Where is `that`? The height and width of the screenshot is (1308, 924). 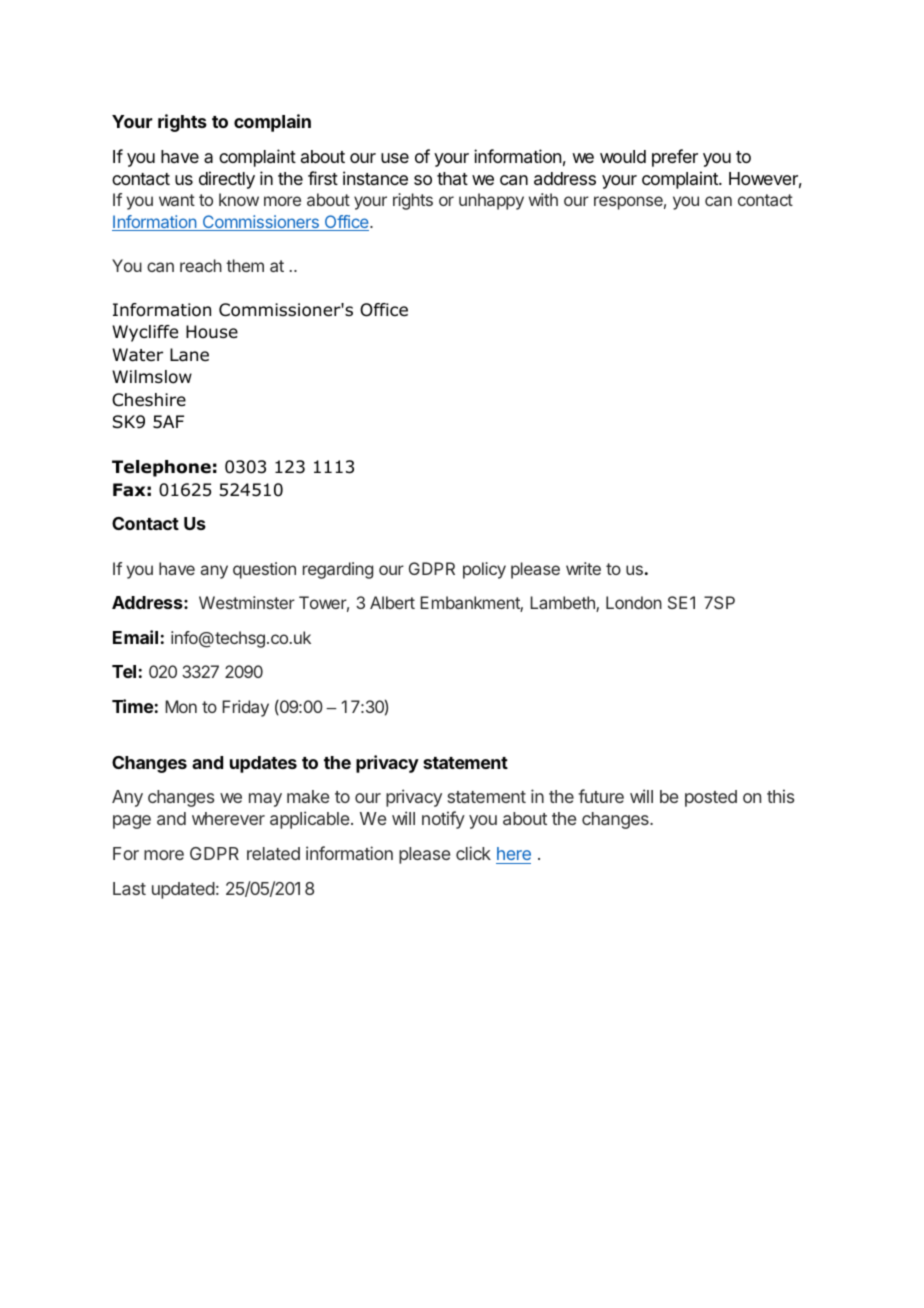
that is located at coordinates (452, 178).
